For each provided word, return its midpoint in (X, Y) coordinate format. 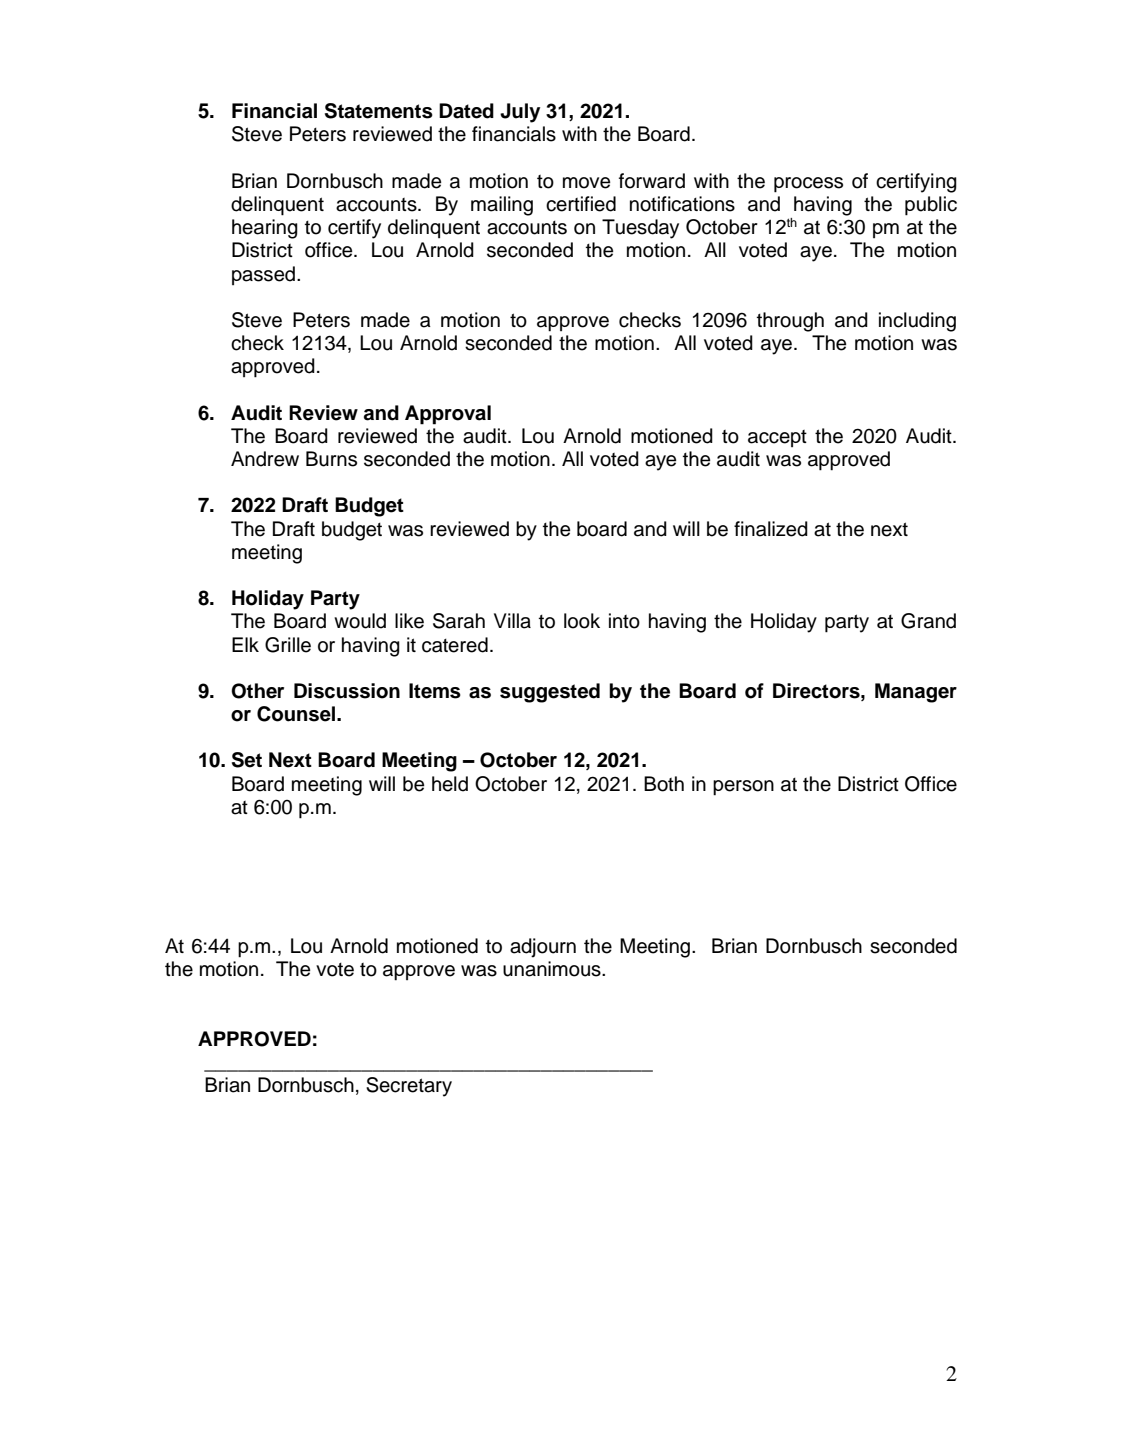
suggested (550, 693)
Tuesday (640, 229)
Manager (916, 693)
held (450, 784)
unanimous (553, 969)
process (808, 185)
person (743, 788)
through (790, 322)
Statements (379, 111)
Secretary (409, 1087)
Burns (331, 459)
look (582, 621)
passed (265, 275)
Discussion (347, 691)
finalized (771, 529)
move (586, 183)
